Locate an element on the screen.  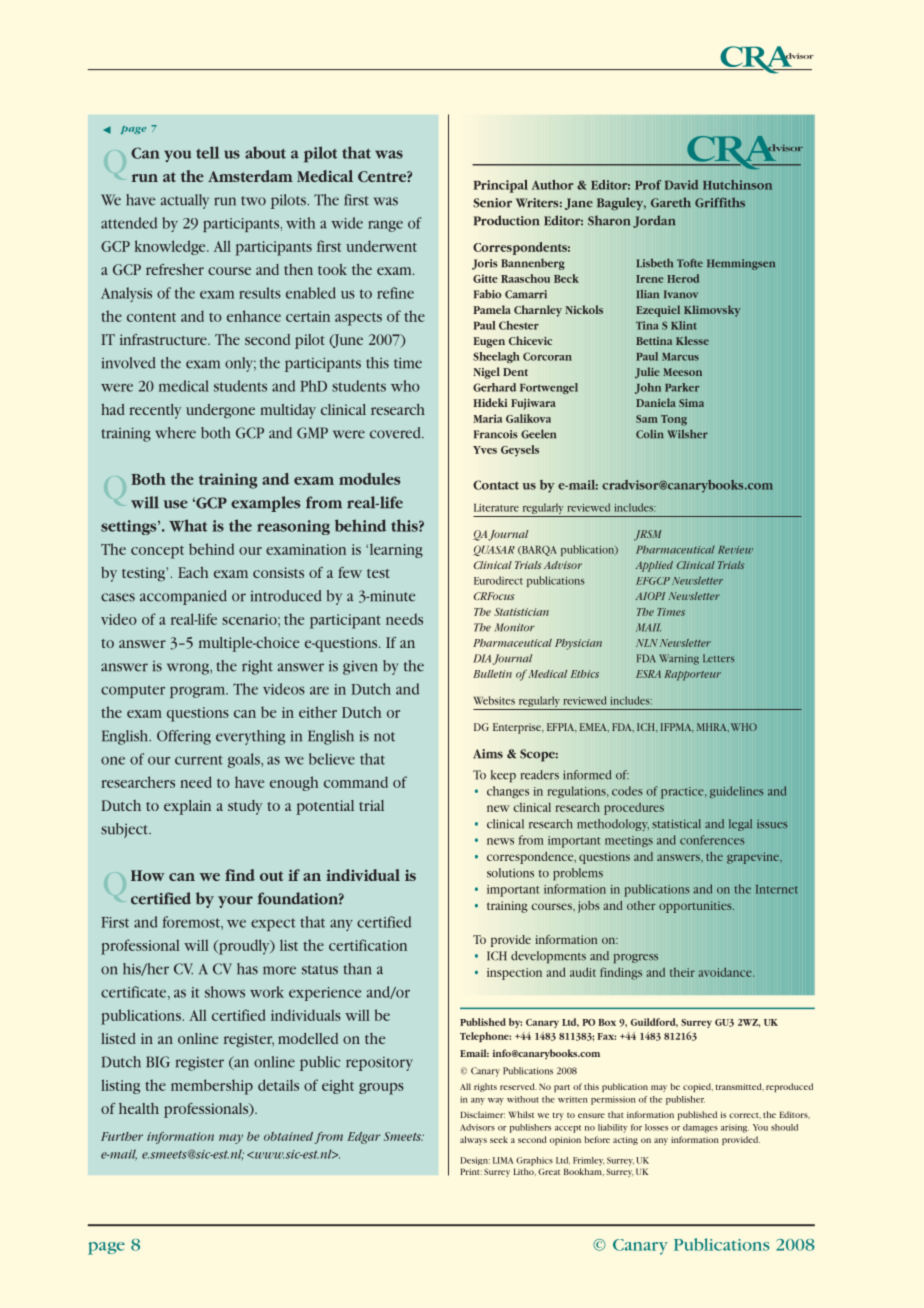
David is located at coordinates (682, 185).
